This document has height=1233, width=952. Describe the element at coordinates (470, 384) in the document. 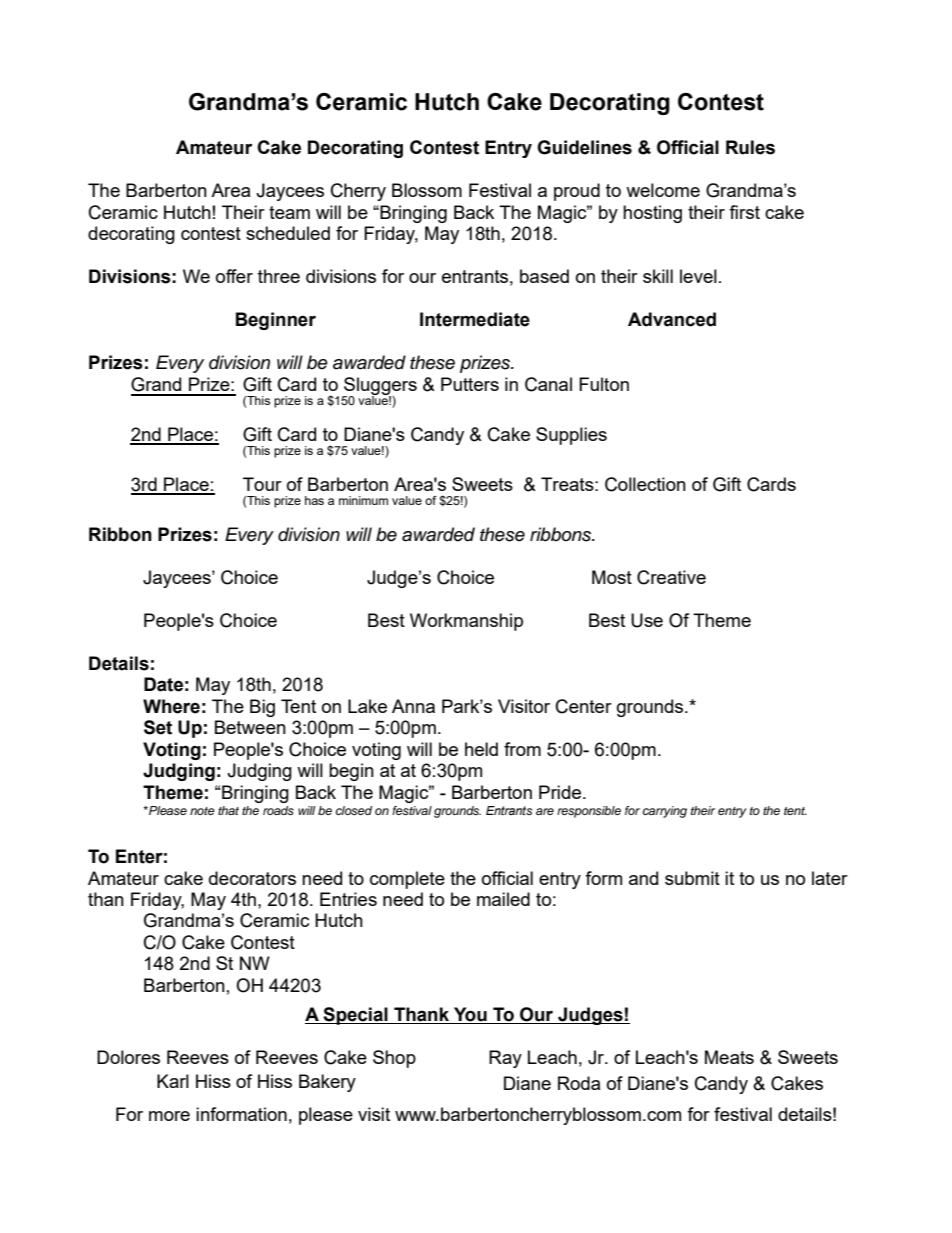

I see `Putters` at that location.
